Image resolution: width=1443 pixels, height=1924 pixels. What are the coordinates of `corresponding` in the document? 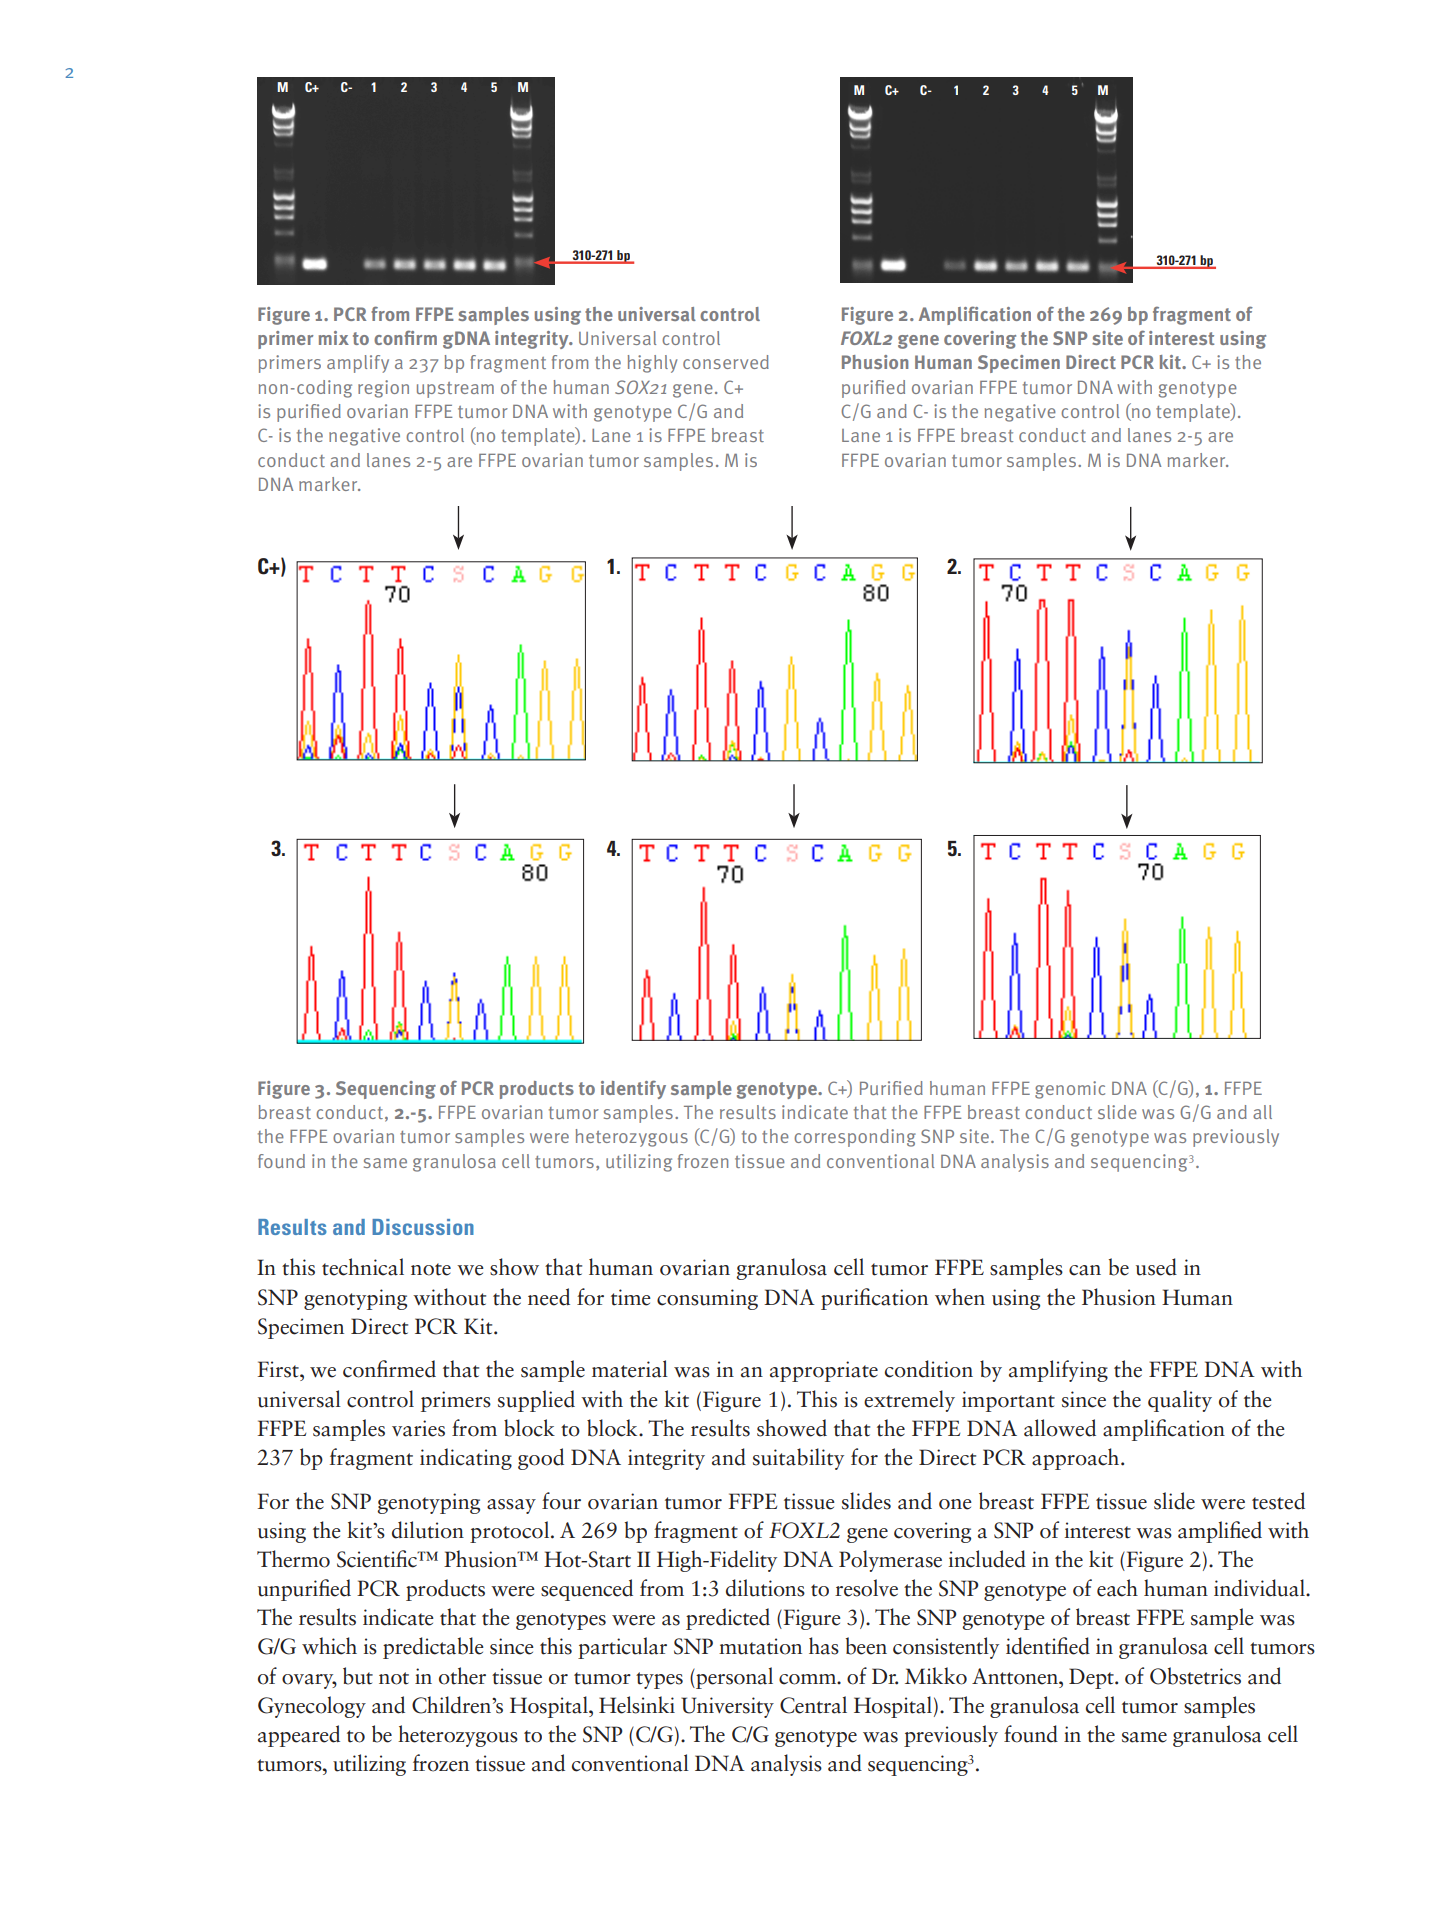 It's located at (855, 1138).
